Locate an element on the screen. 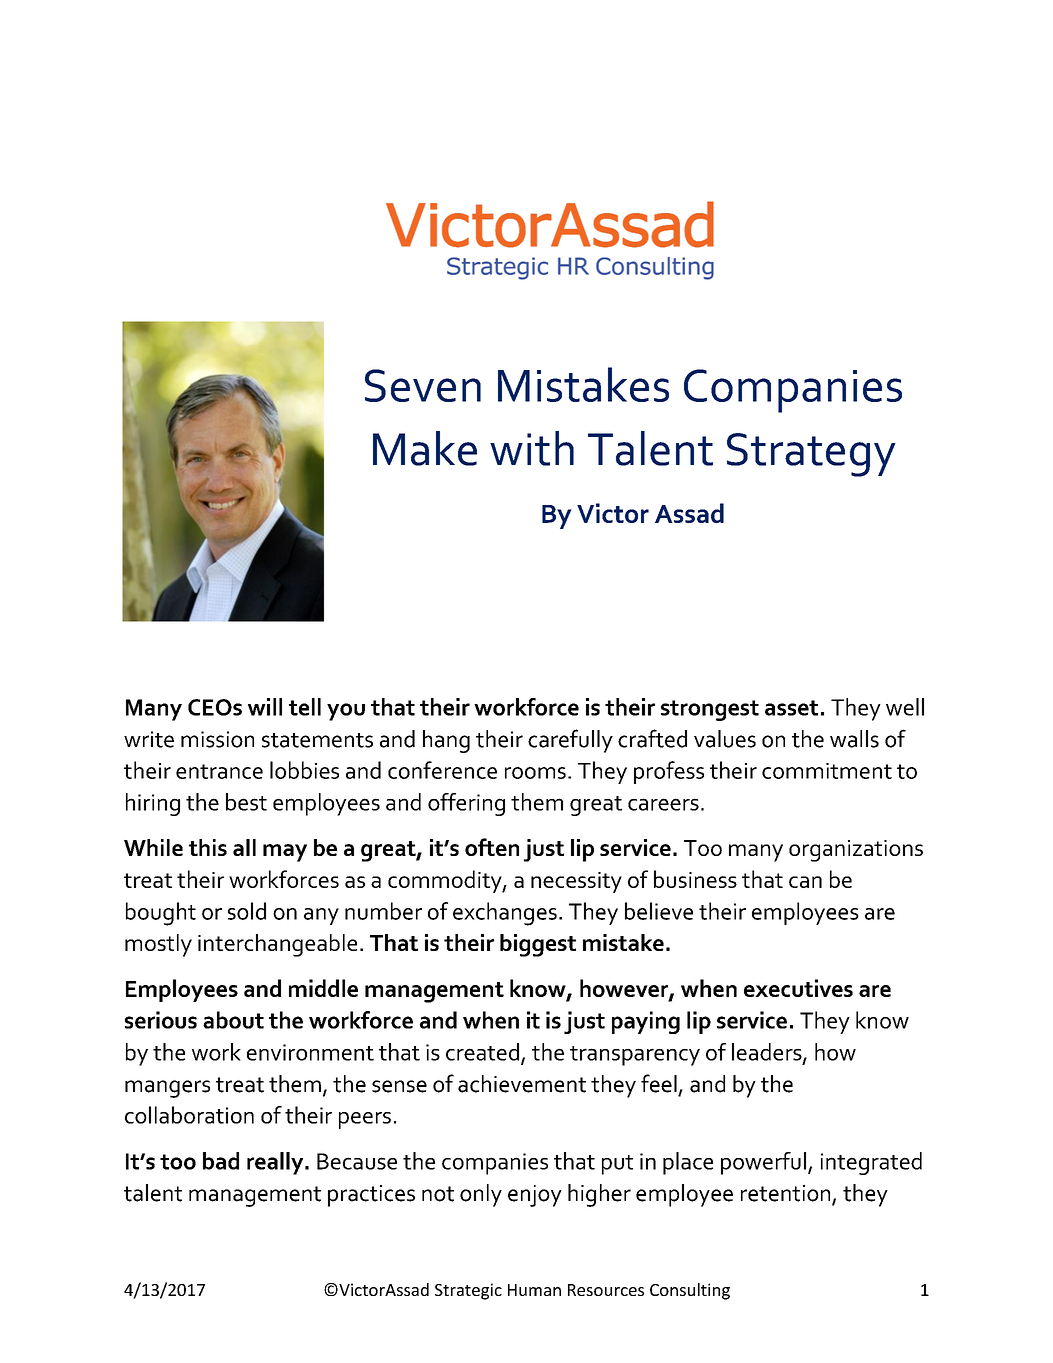 Image resolution: width=1053 pixels, height=1363 pixels. asset is located at coordinates (791, 708).
